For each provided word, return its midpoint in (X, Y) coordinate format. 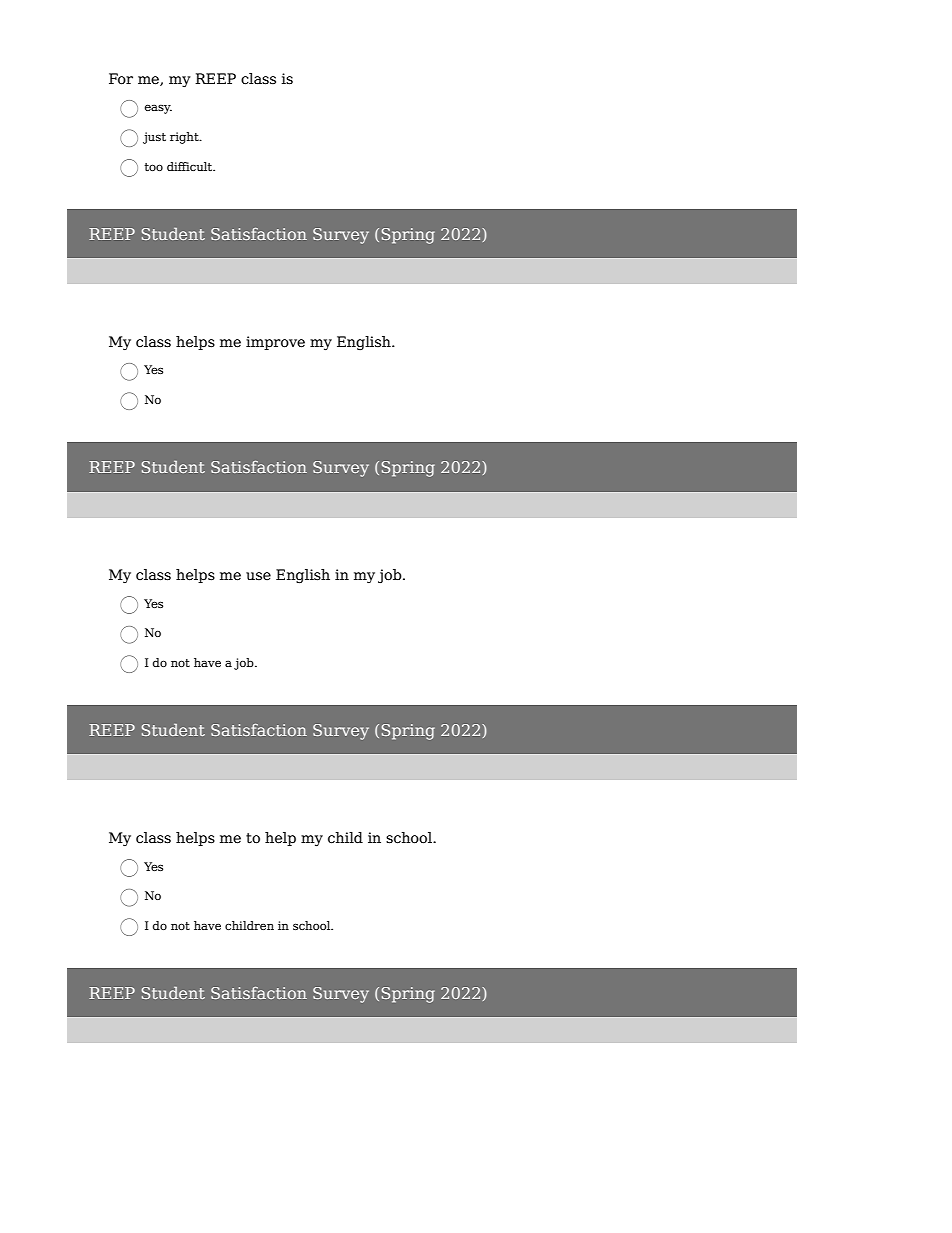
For (121, 79)
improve (275, 343)
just (154, 138)
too (153, 167)
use (258, 576)
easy (158, 109)
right (185, 138)
